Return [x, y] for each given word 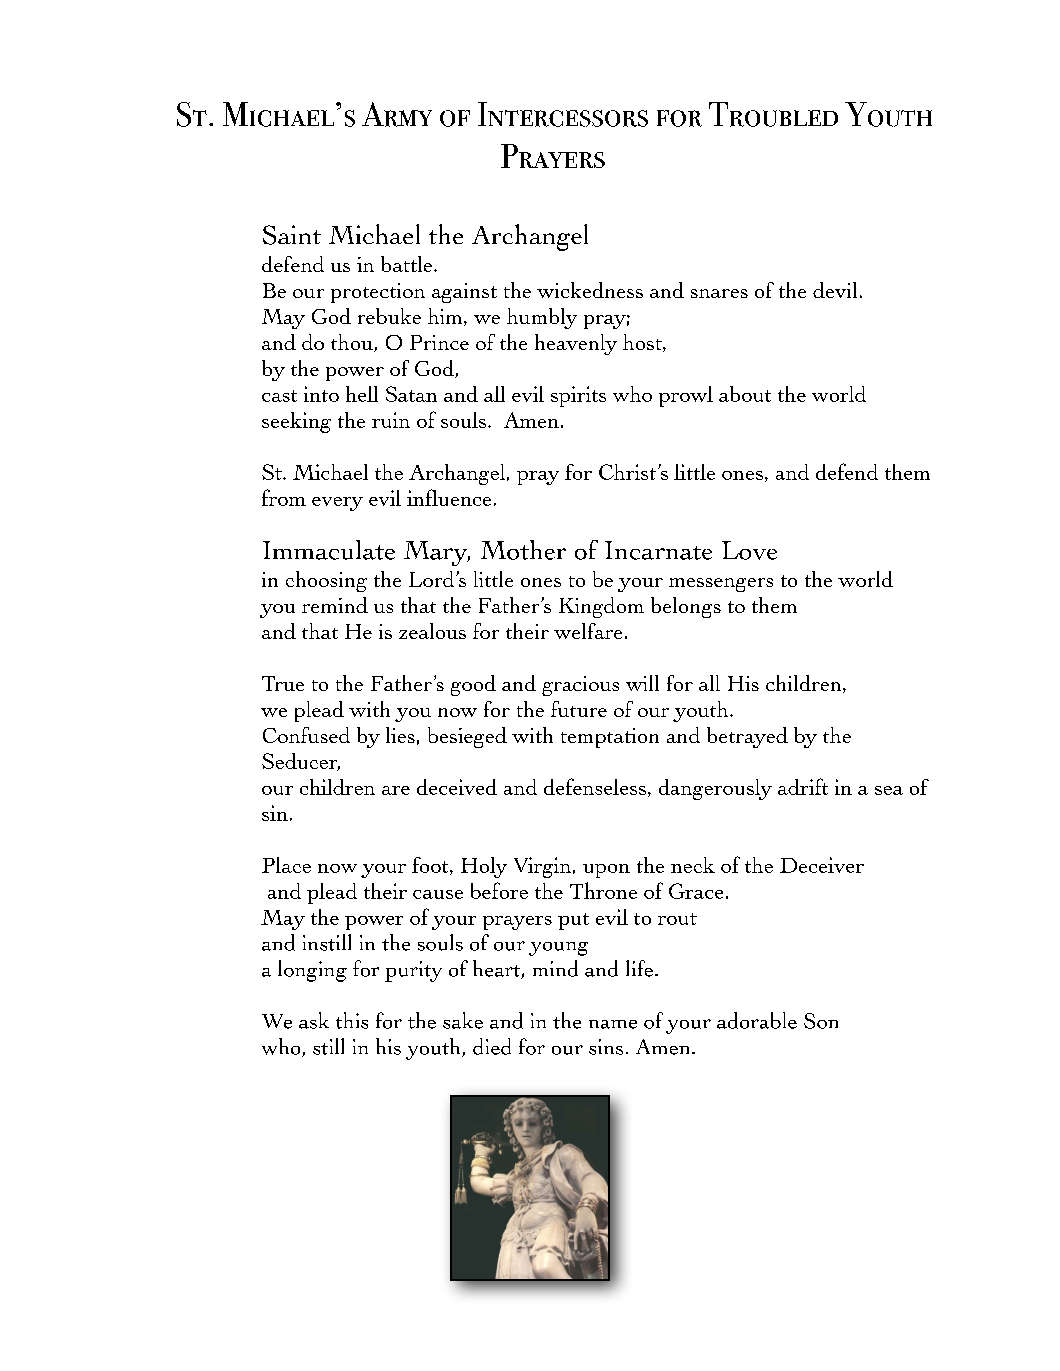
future [579, 709]
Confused [306, 735]
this [352, 1020]
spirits [578, 396]
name [613, 1024]
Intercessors [563, 114]
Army [397, 114]
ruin [391, 420]
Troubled [773, 114]
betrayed [747, 737]
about [745, 394]
